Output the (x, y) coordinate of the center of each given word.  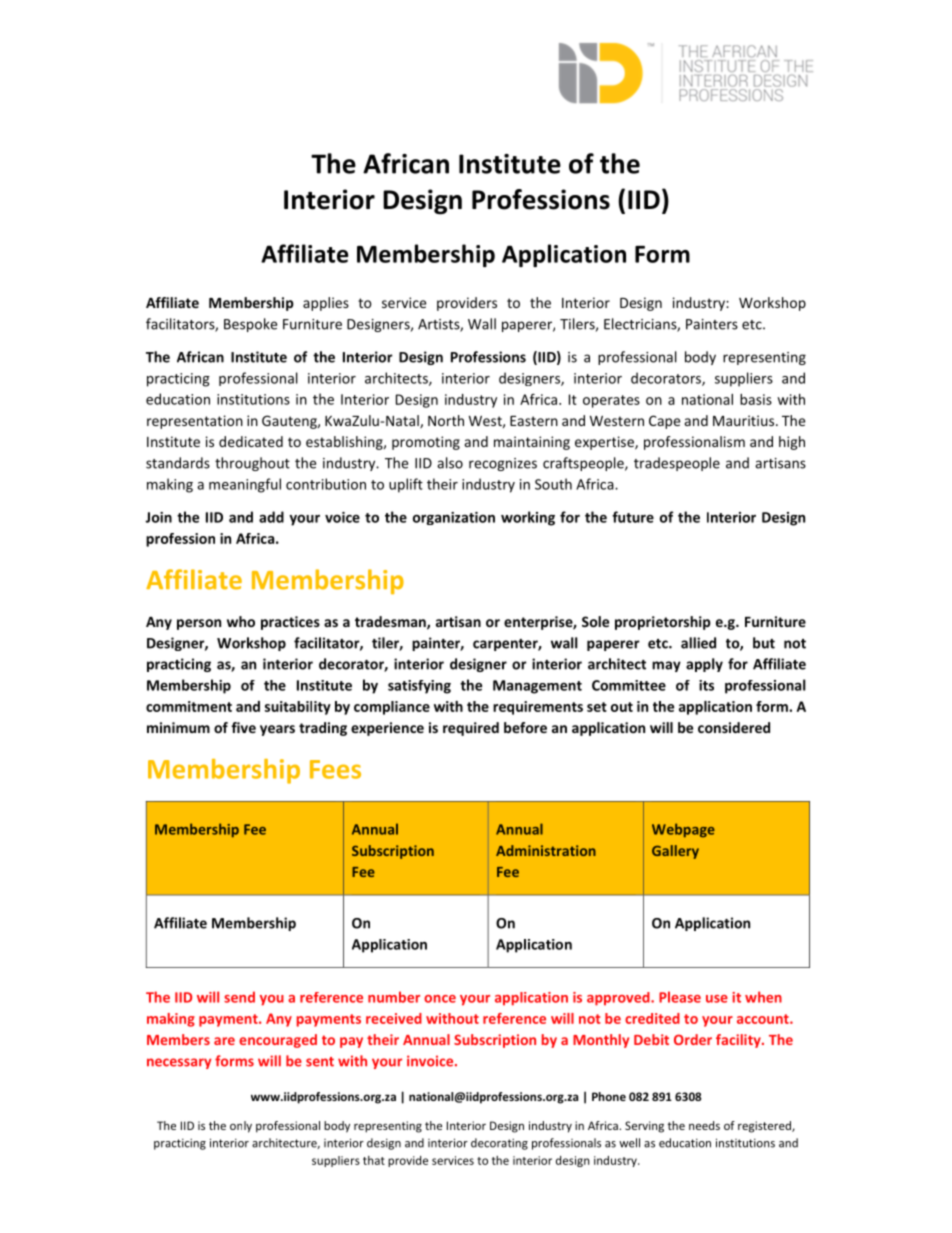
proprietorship (663, 623)
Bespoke (250, 325)
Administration (546, 850)
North (446, 420)
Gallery (675, 852)
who (241, 621)
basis (756, 399)
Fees (335, 769)
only (241, 1127)
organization (454, 518)
